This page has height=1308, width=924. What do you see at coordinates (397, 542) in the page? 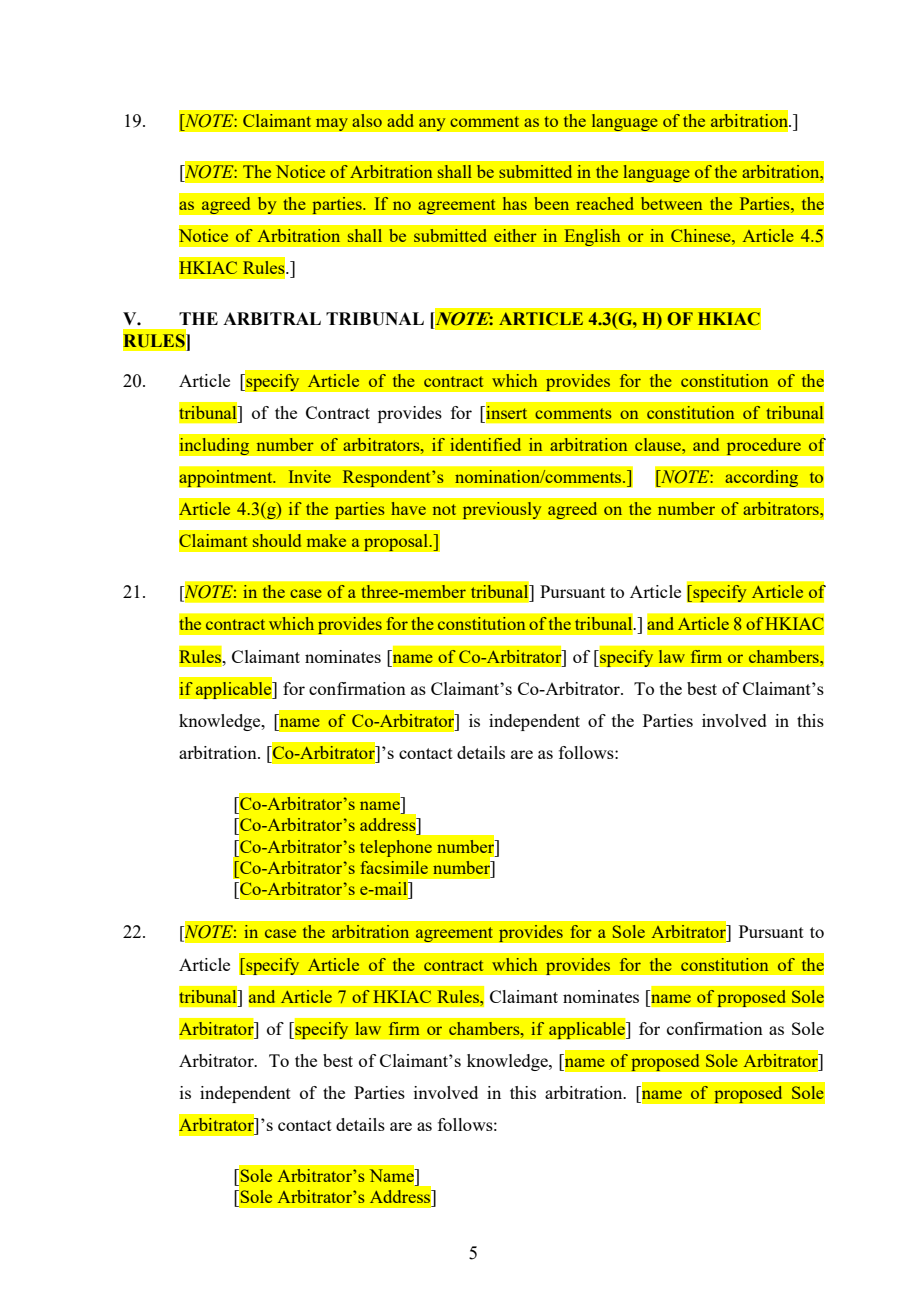
I see `proposal` at bounding box center [397, 542].
